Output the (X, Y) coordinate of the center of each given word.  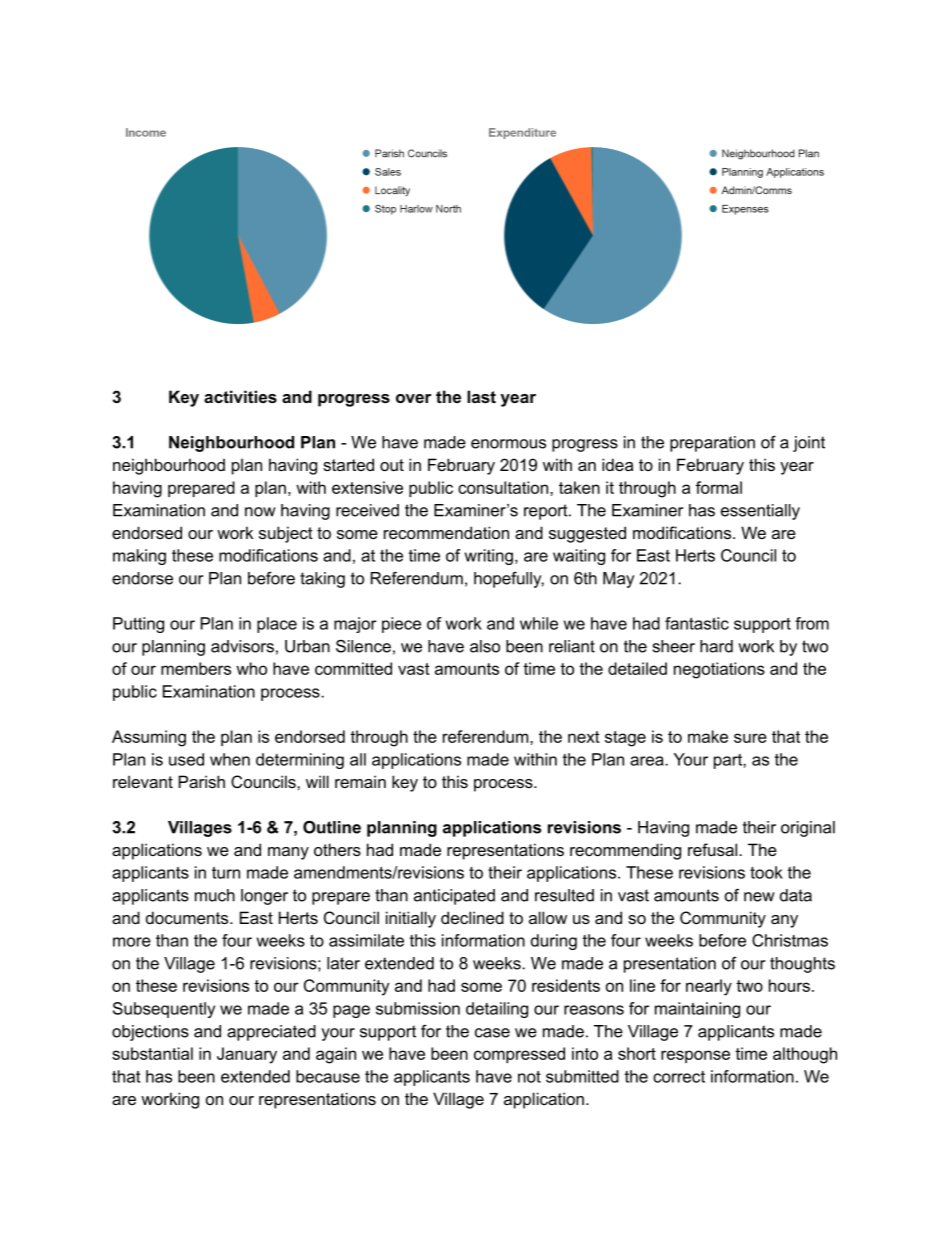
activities (240, 396)
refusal (714, 849)
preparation (712, 444)
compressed (519, 1055)
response (695, 1056)
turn (226, 873)
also (485, 646)
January (247, 1055)
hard (716, 646)
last (481, 396)
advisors (242, 646)
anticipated (454, 897)
